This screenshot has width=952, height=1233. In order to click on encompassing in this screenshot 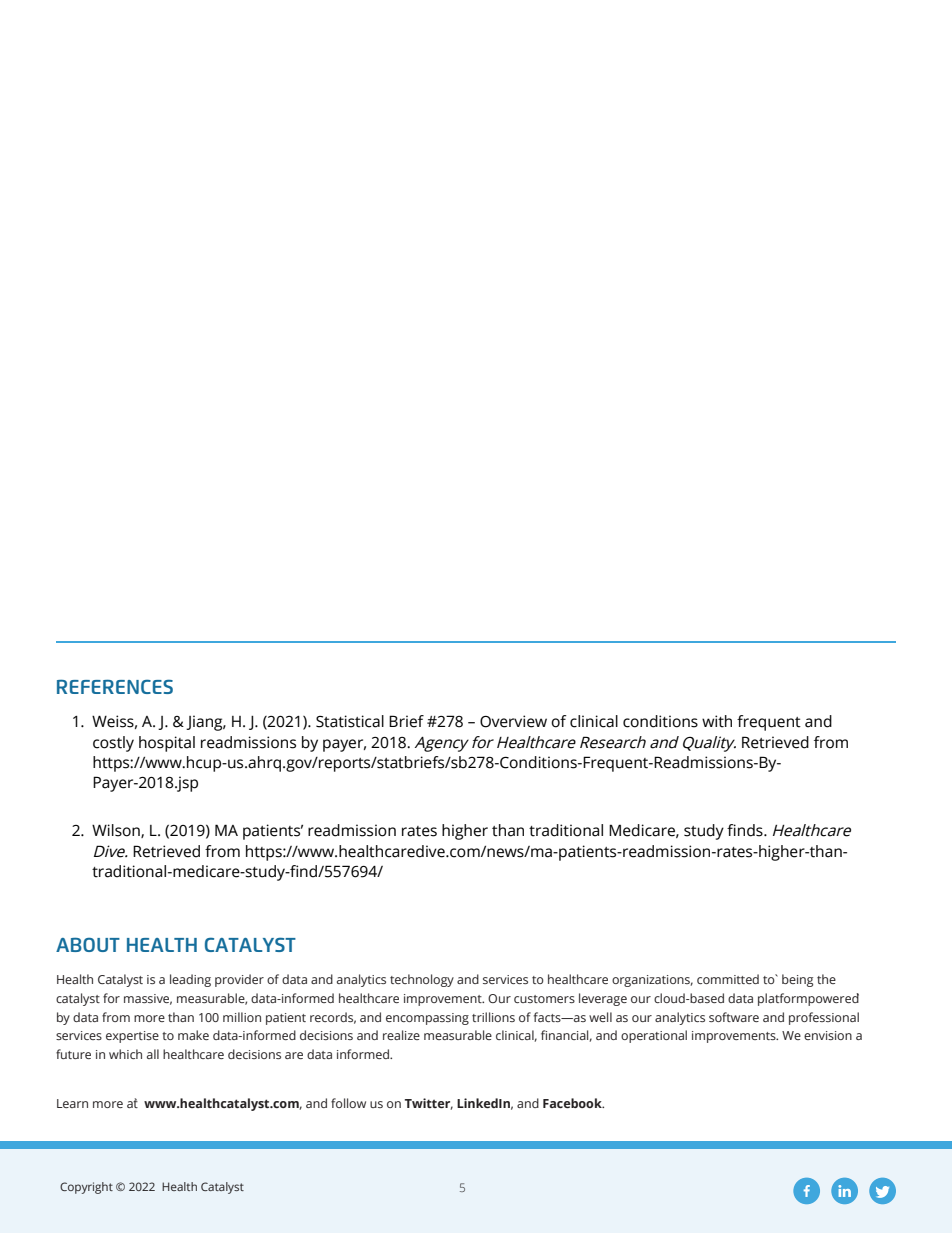, I will do `click(427, 1019)`.
